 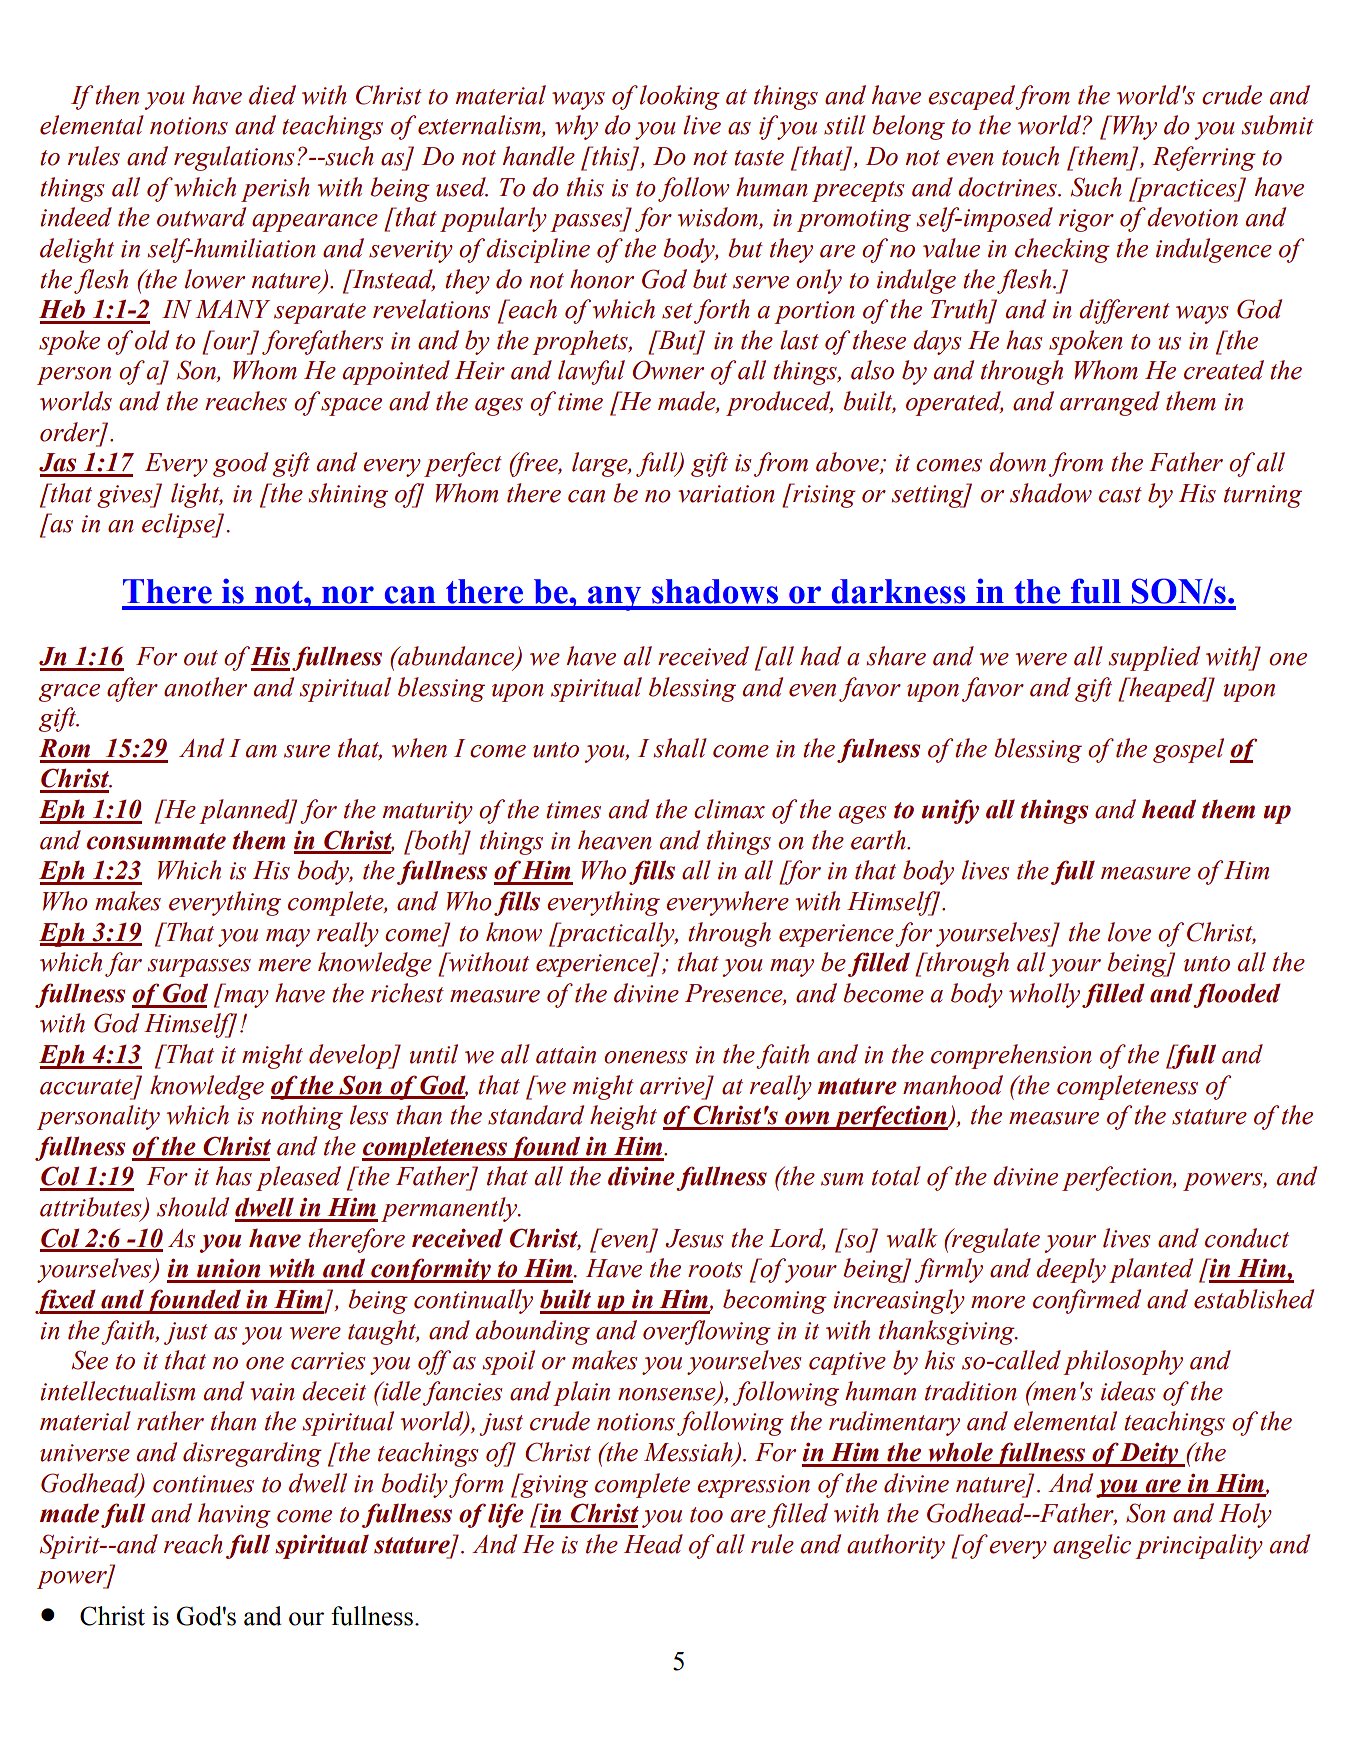 What do you see at coordinates (1204, 158) in the page?
I see `Referring` at bounding box center [1204, 158].
